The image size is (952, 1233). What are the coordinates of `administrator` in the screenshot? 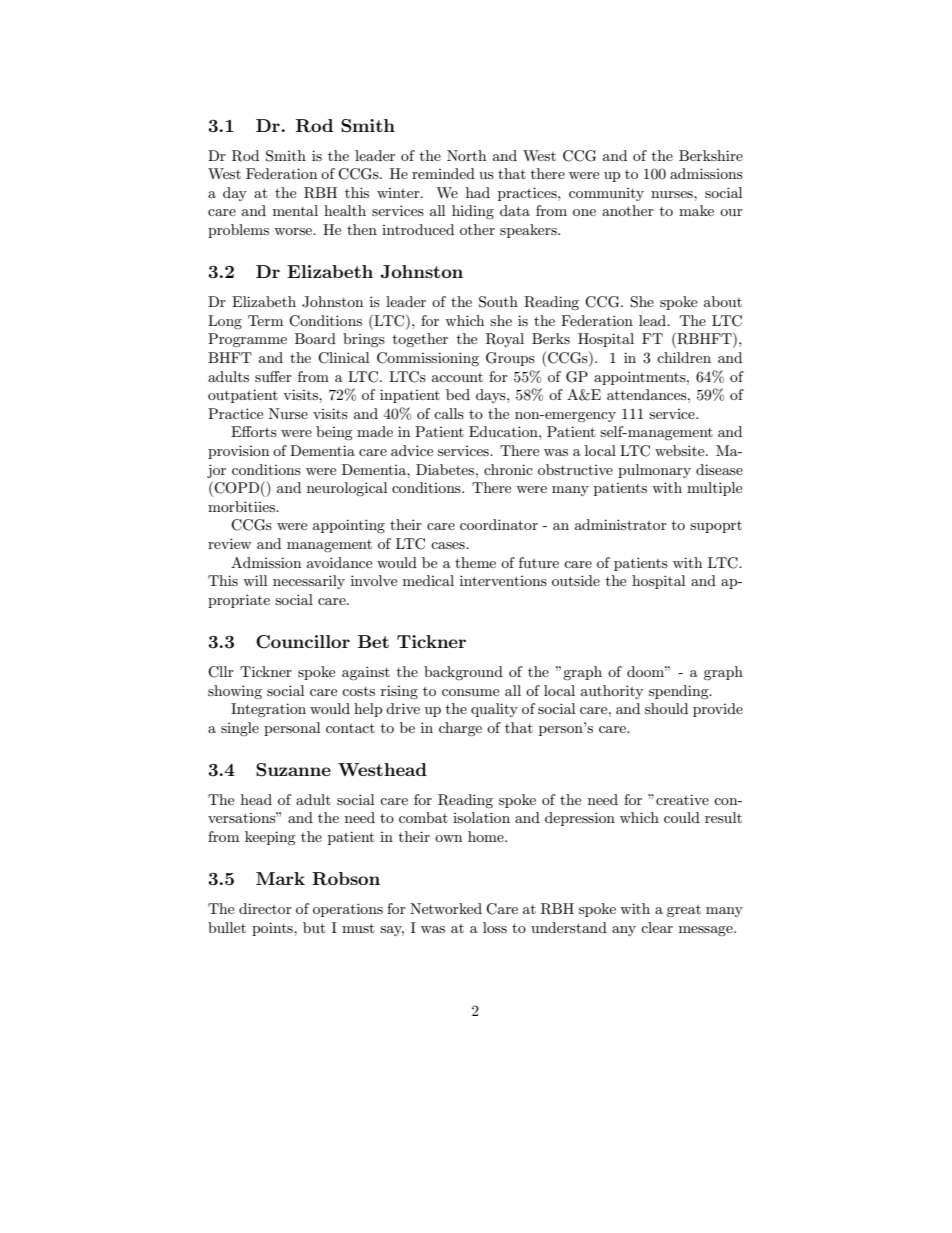 It's located at (621, 524).
